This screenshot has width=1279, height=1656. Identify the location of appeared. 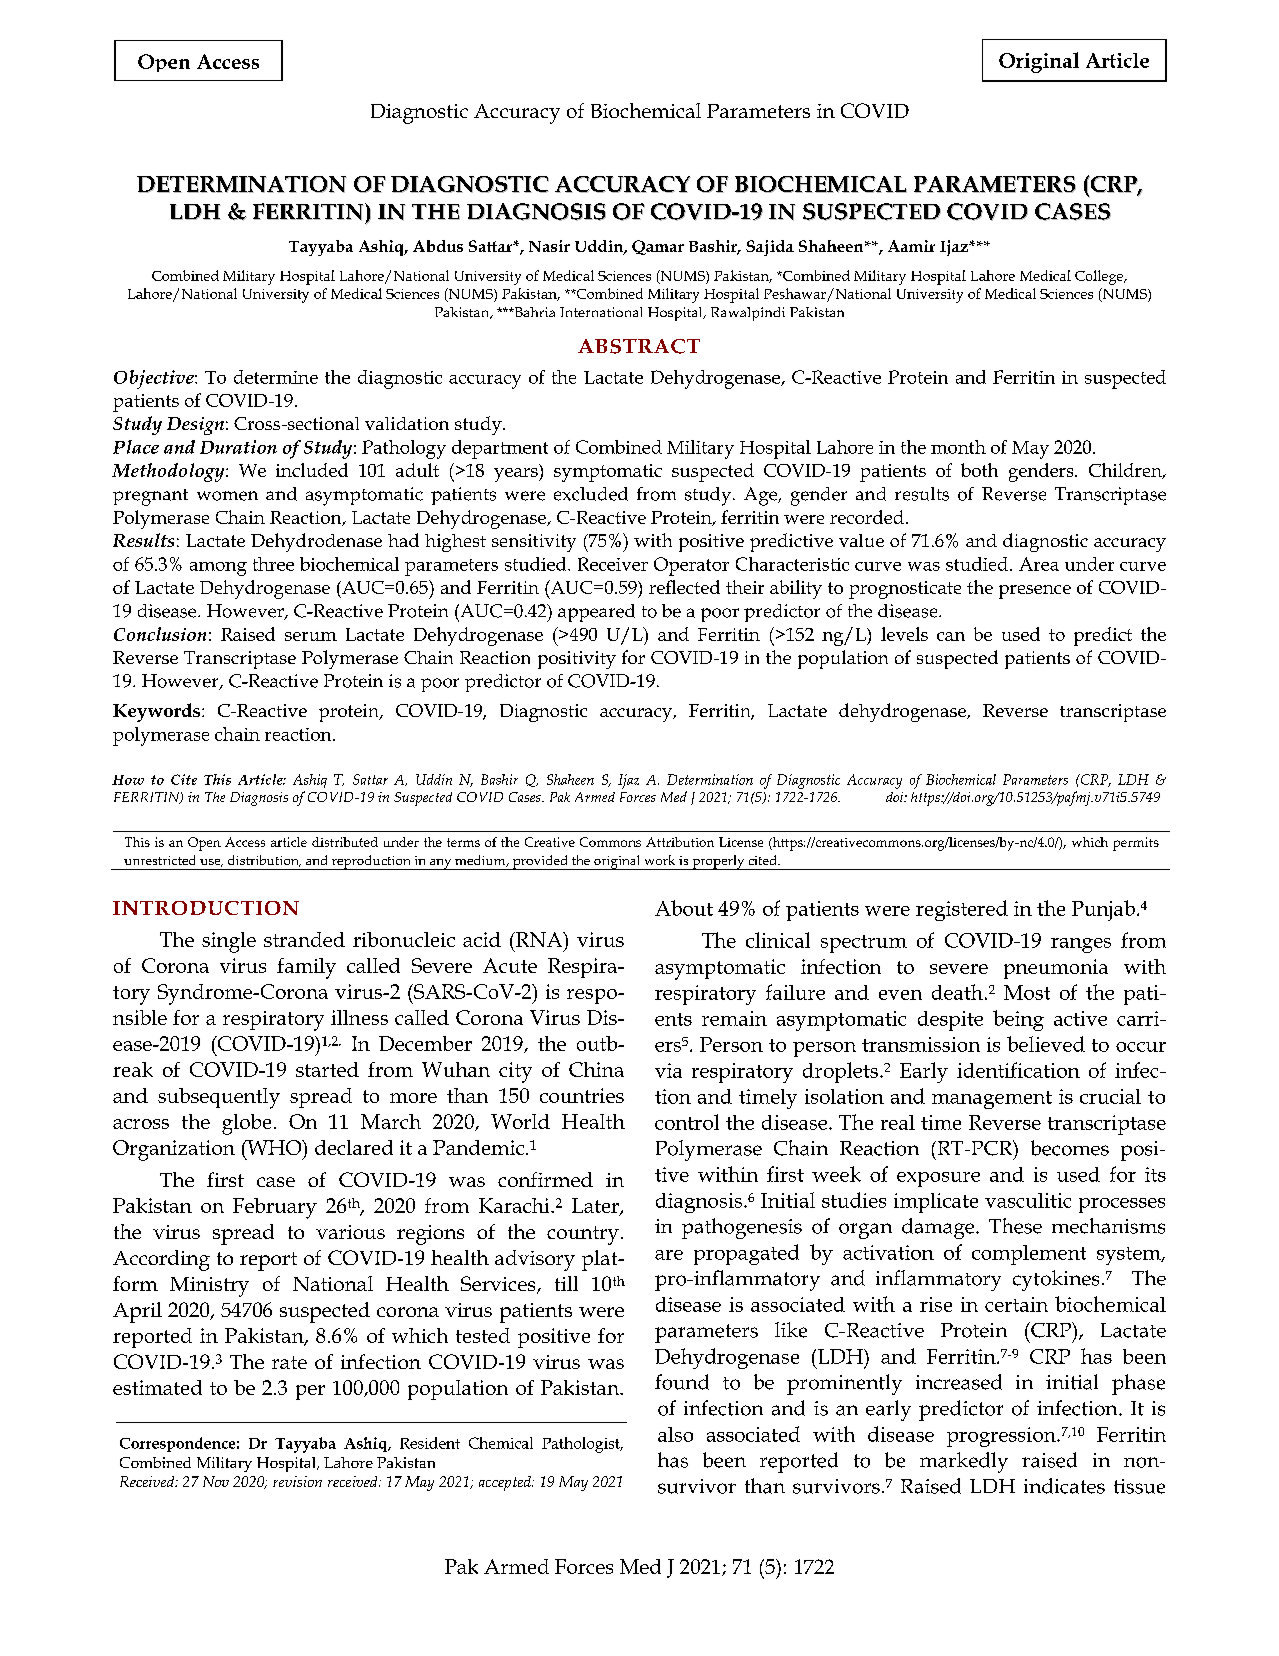
(596, 613).
